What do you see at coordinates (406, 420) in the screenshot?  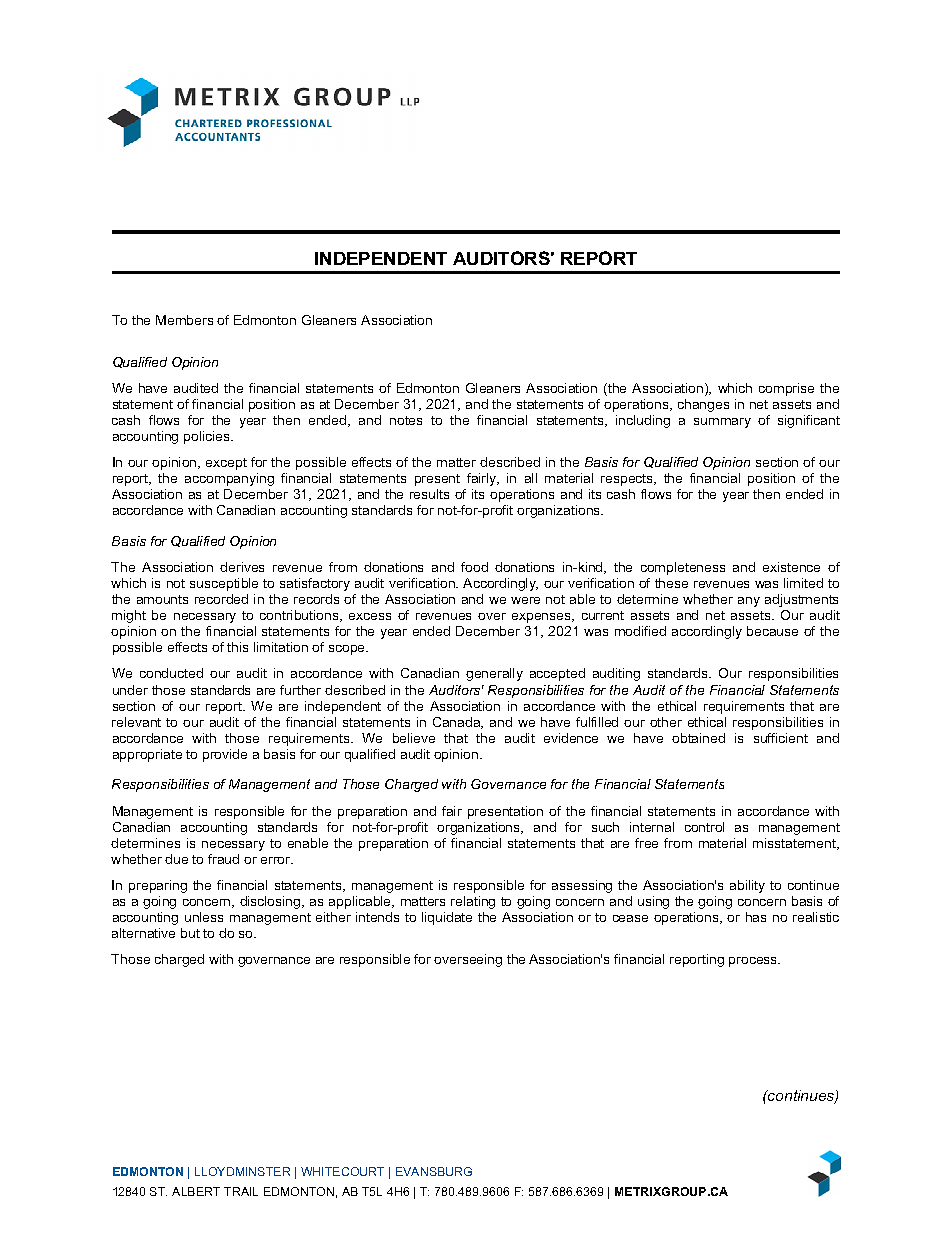 I see `notes` at bounding box center [406, 420].
